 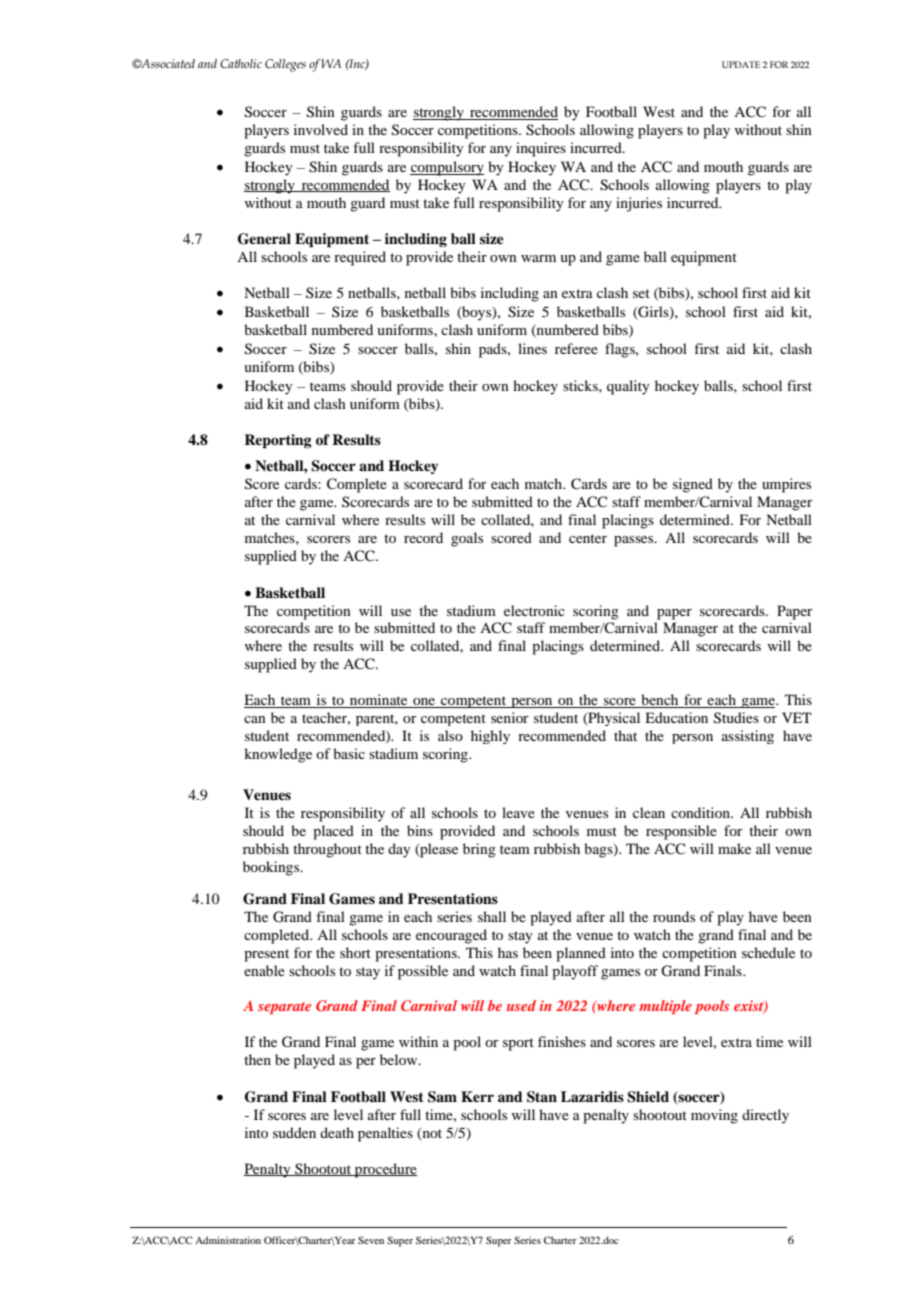 What do you see at coordinates (285, 65) in the document?
I see `Colleges` at bounding box center [285, 65].
